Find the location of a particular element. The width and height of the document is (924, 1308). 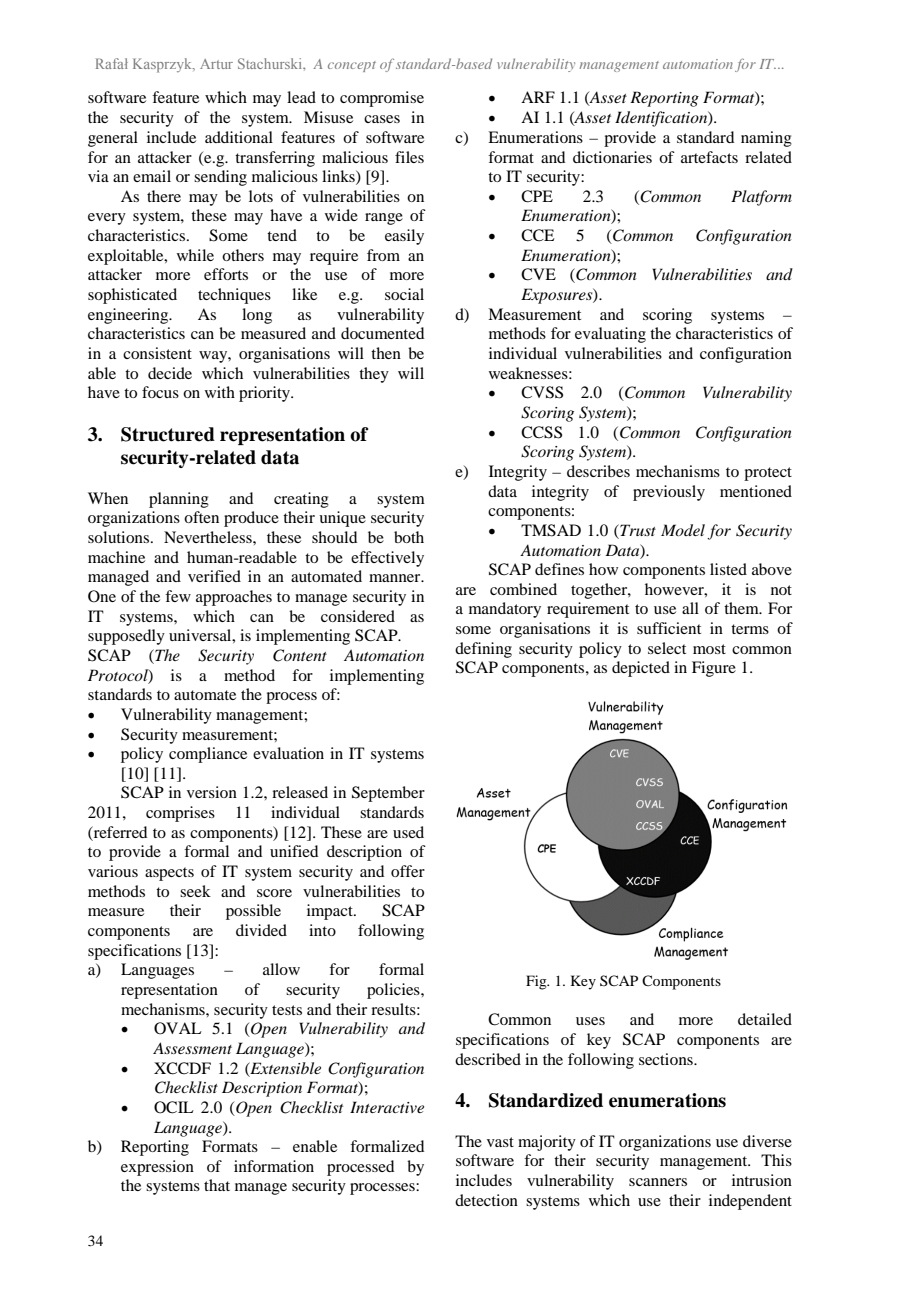

expression is located at coordinates (157, 1168).
